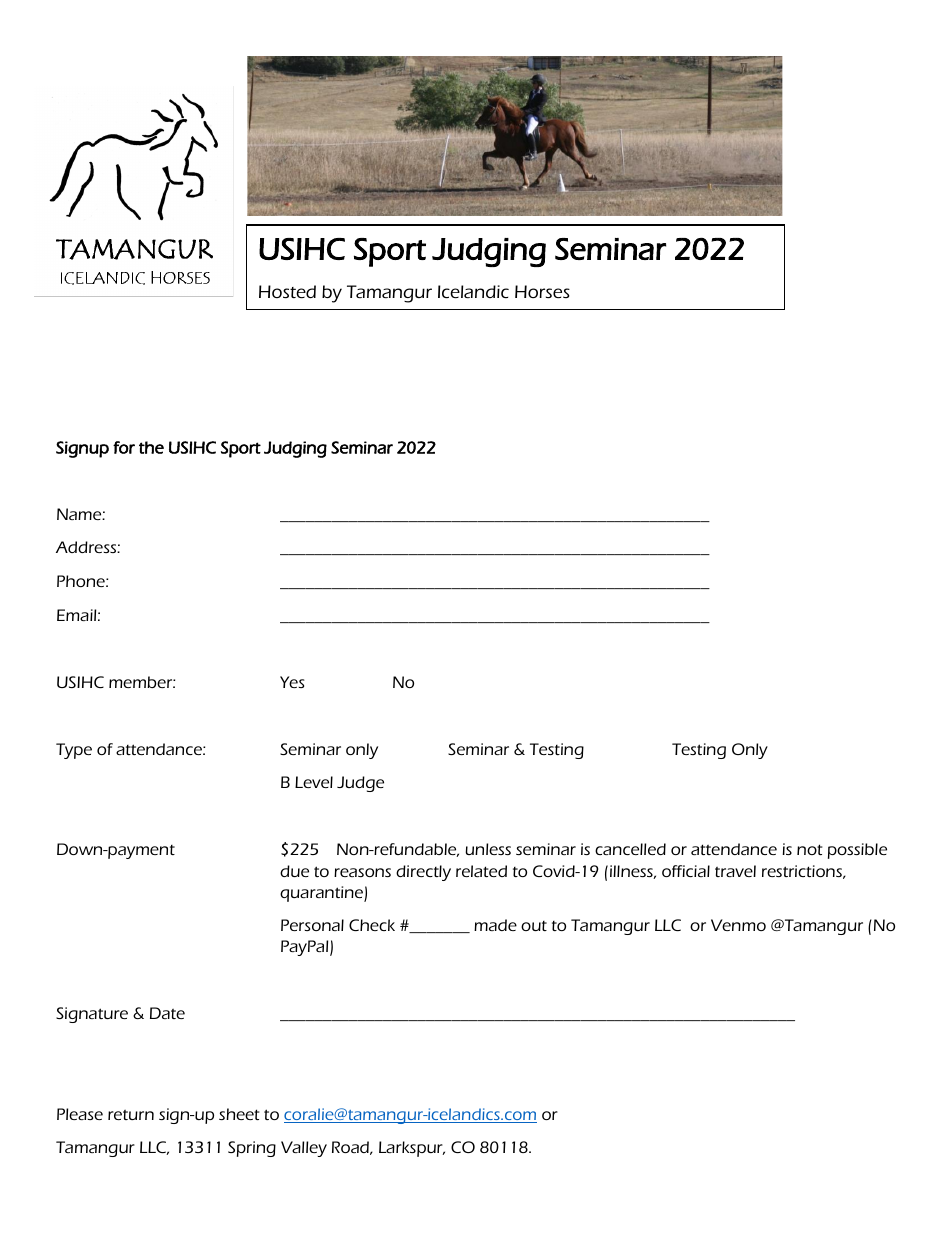 The width and height of the image is (952, 1233). What do you see at coordinates (74, 751) in the image?
I see `Type` at bounding box center [74, 751].
